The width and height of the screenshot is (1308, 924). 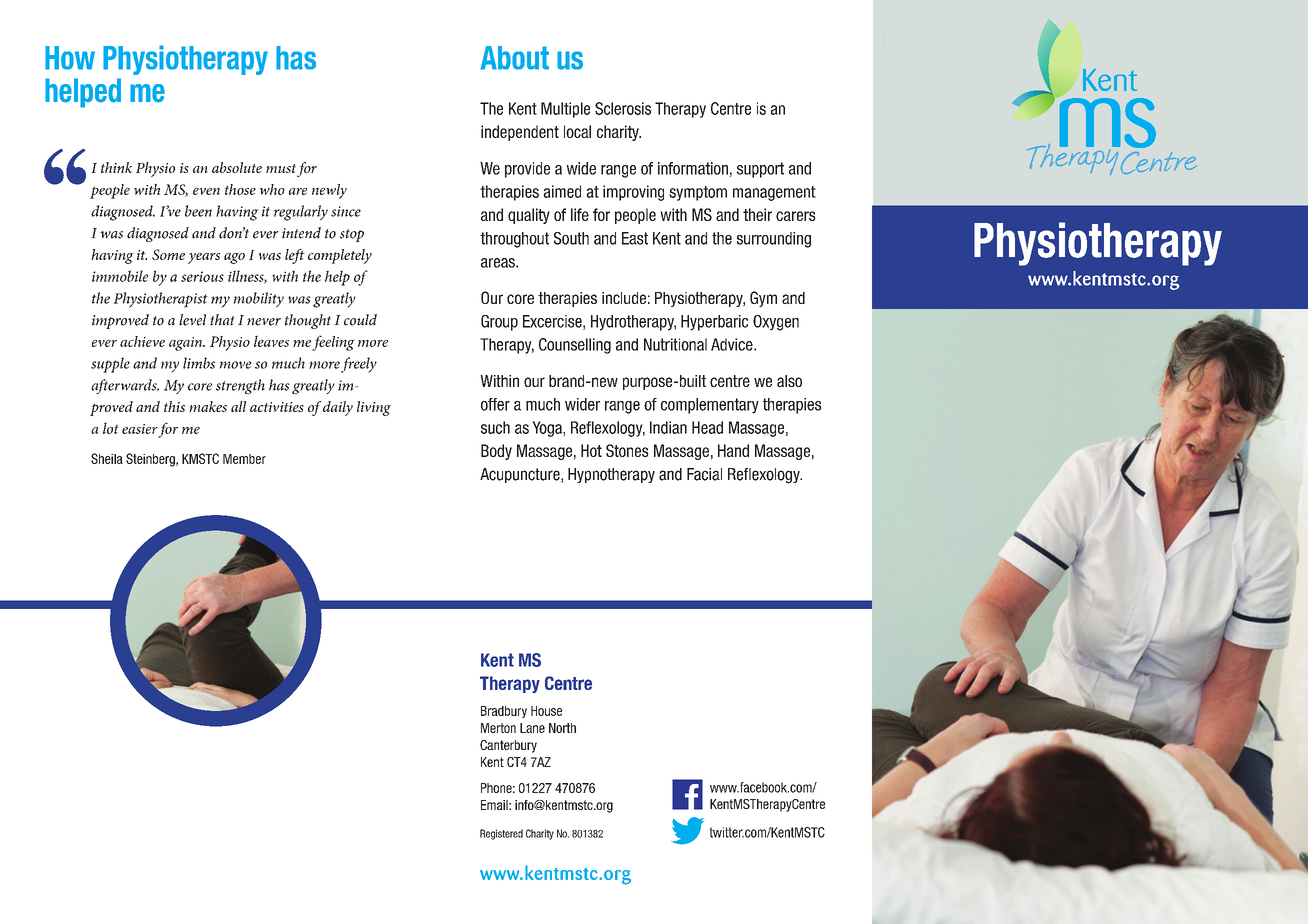 What do you see at coordinates (496, 452) in the screenshot?
I see `Body` at bounding box center [496, 452].
